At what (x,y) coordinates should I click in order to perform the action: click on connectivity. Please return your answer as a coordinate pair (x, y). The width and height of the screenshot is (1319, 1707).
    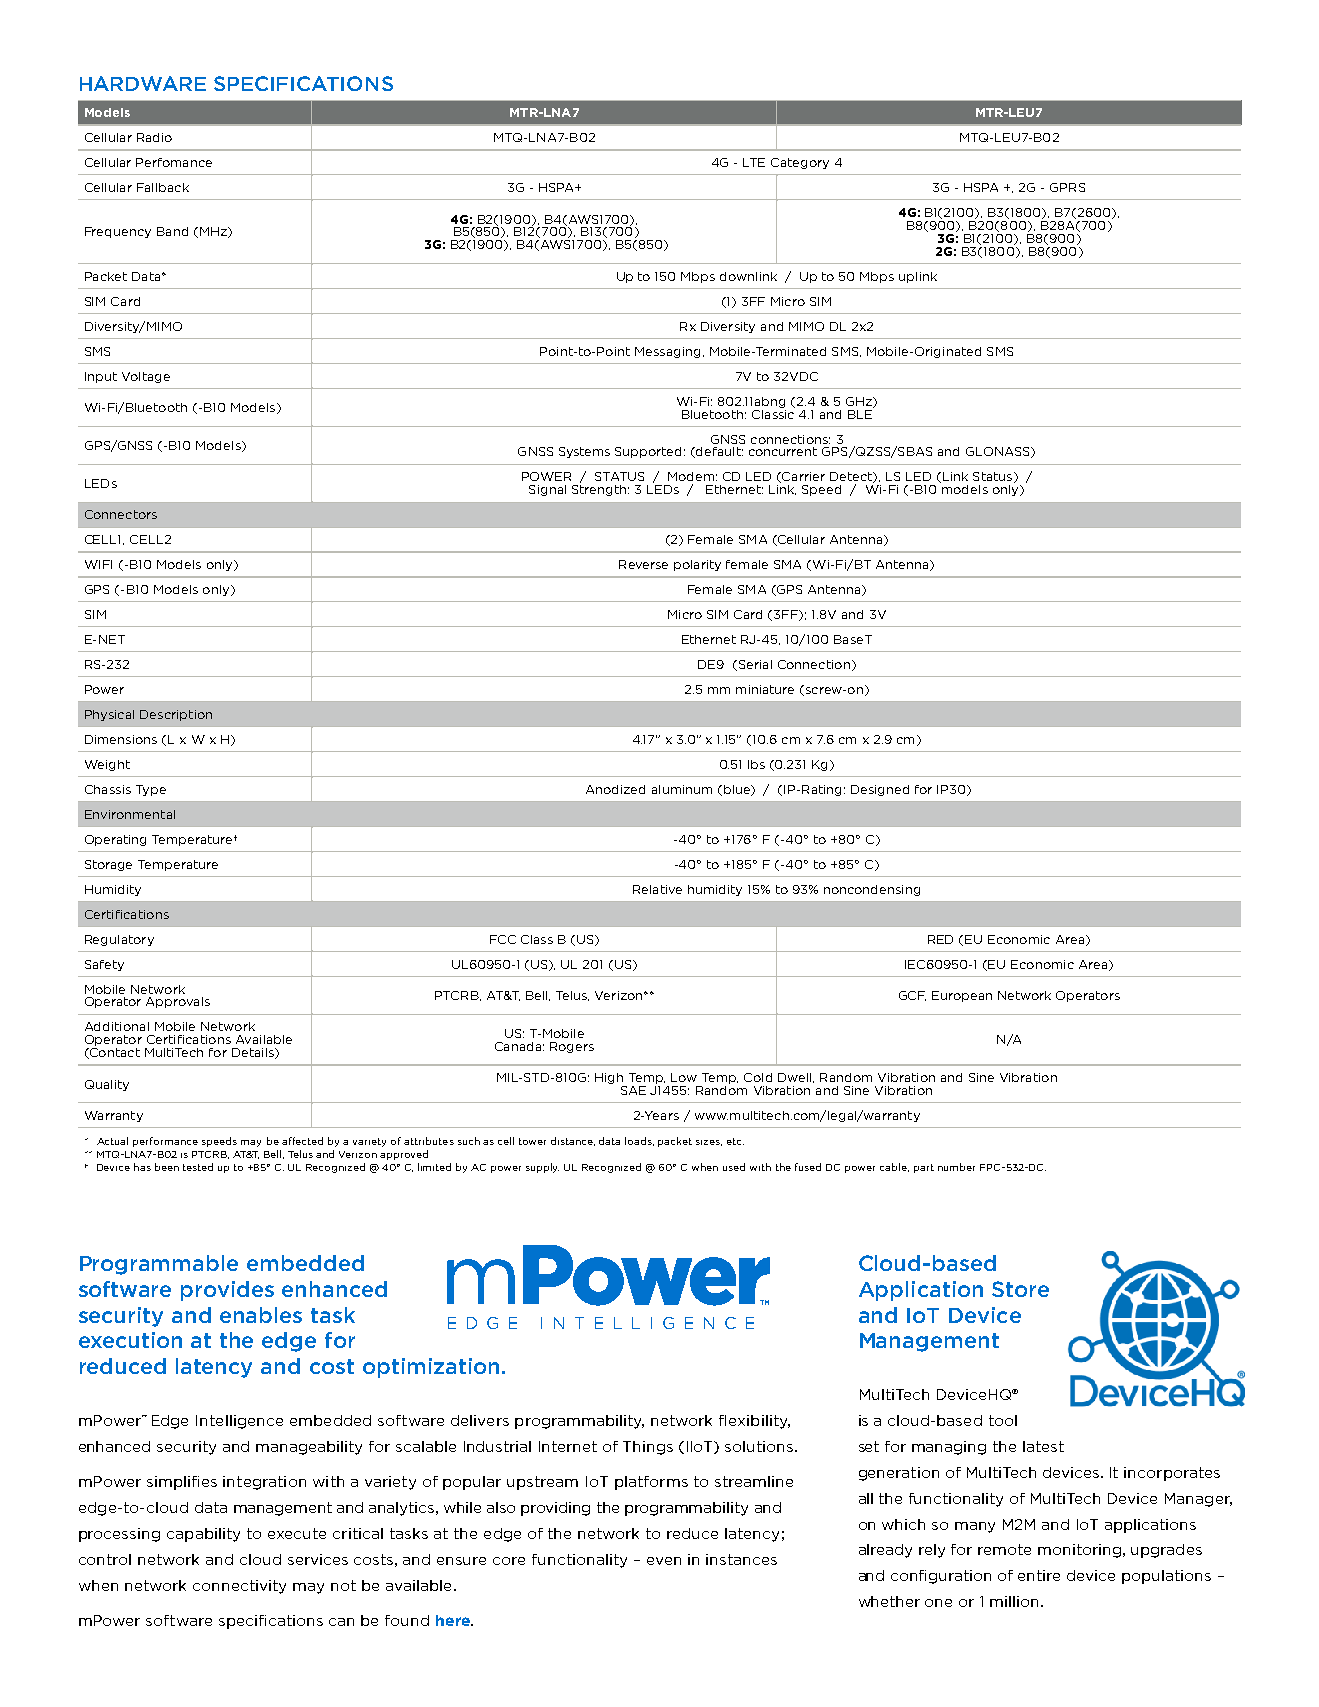
    Looking at the image, I should click on (239, 1587).
